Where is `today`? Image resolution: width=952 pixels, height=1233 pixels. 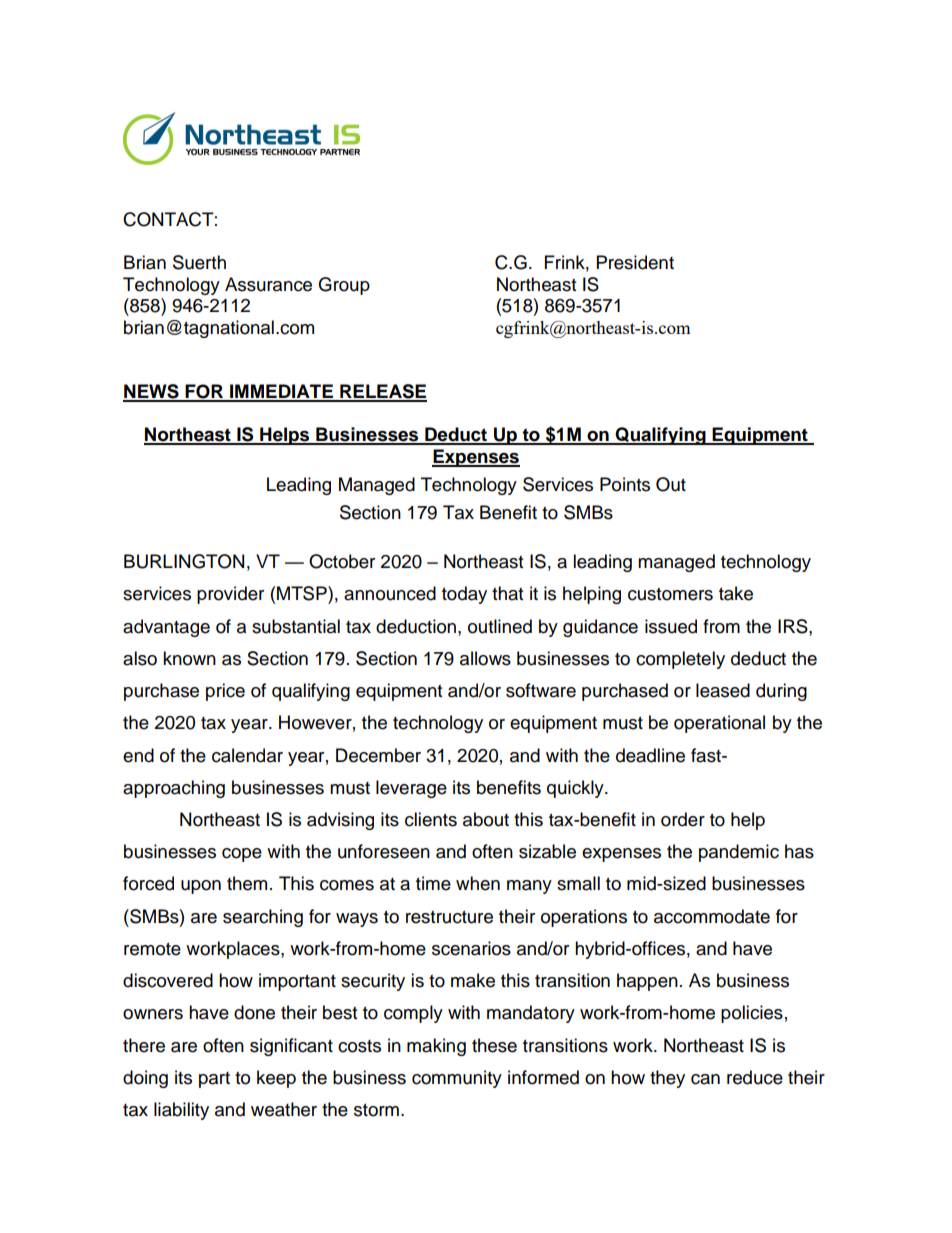
today is located at coordinates (464, 595).
